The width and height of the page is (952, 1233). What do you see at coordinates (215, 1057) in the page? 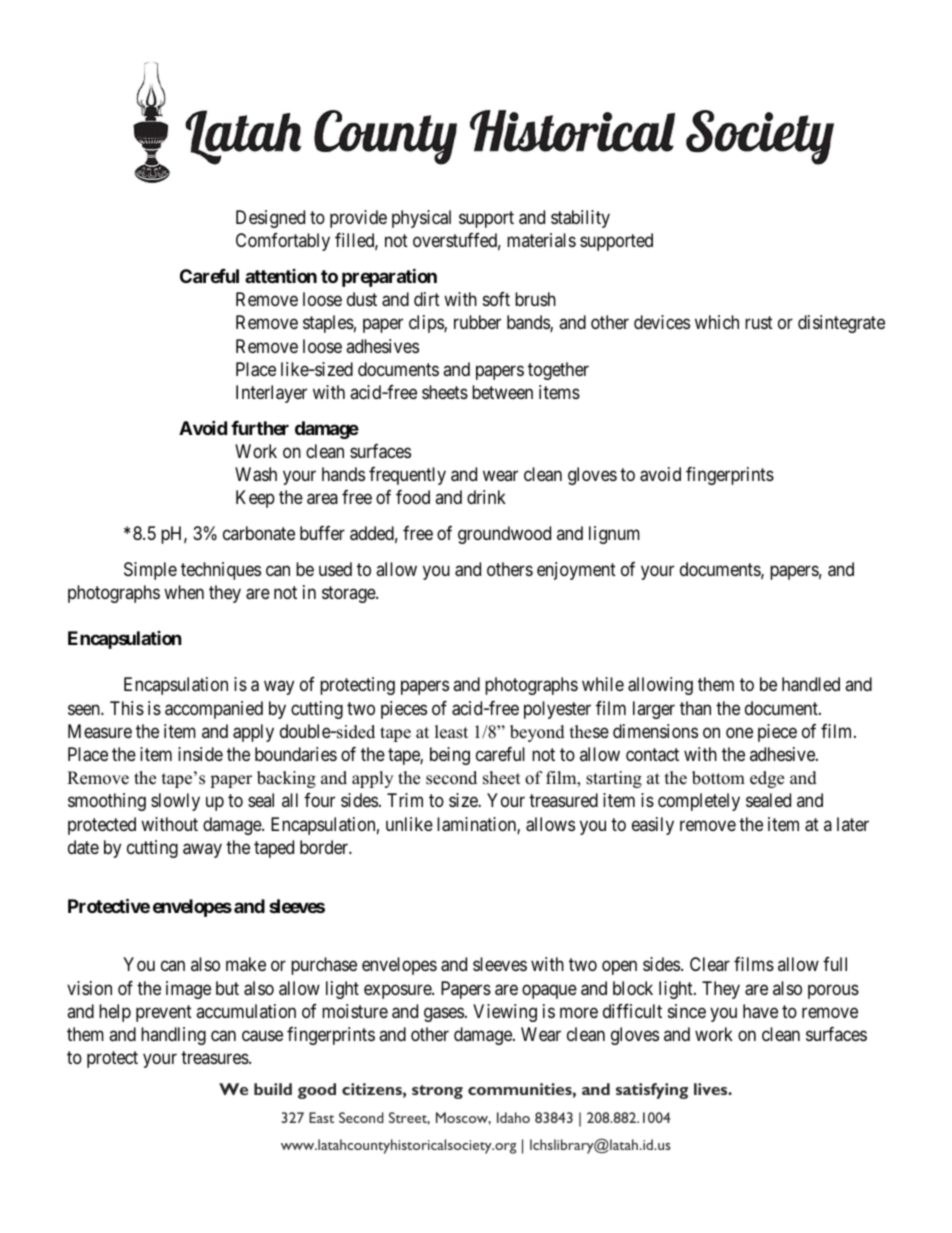
I see `treasures` at bounding box center [215, 1057].
